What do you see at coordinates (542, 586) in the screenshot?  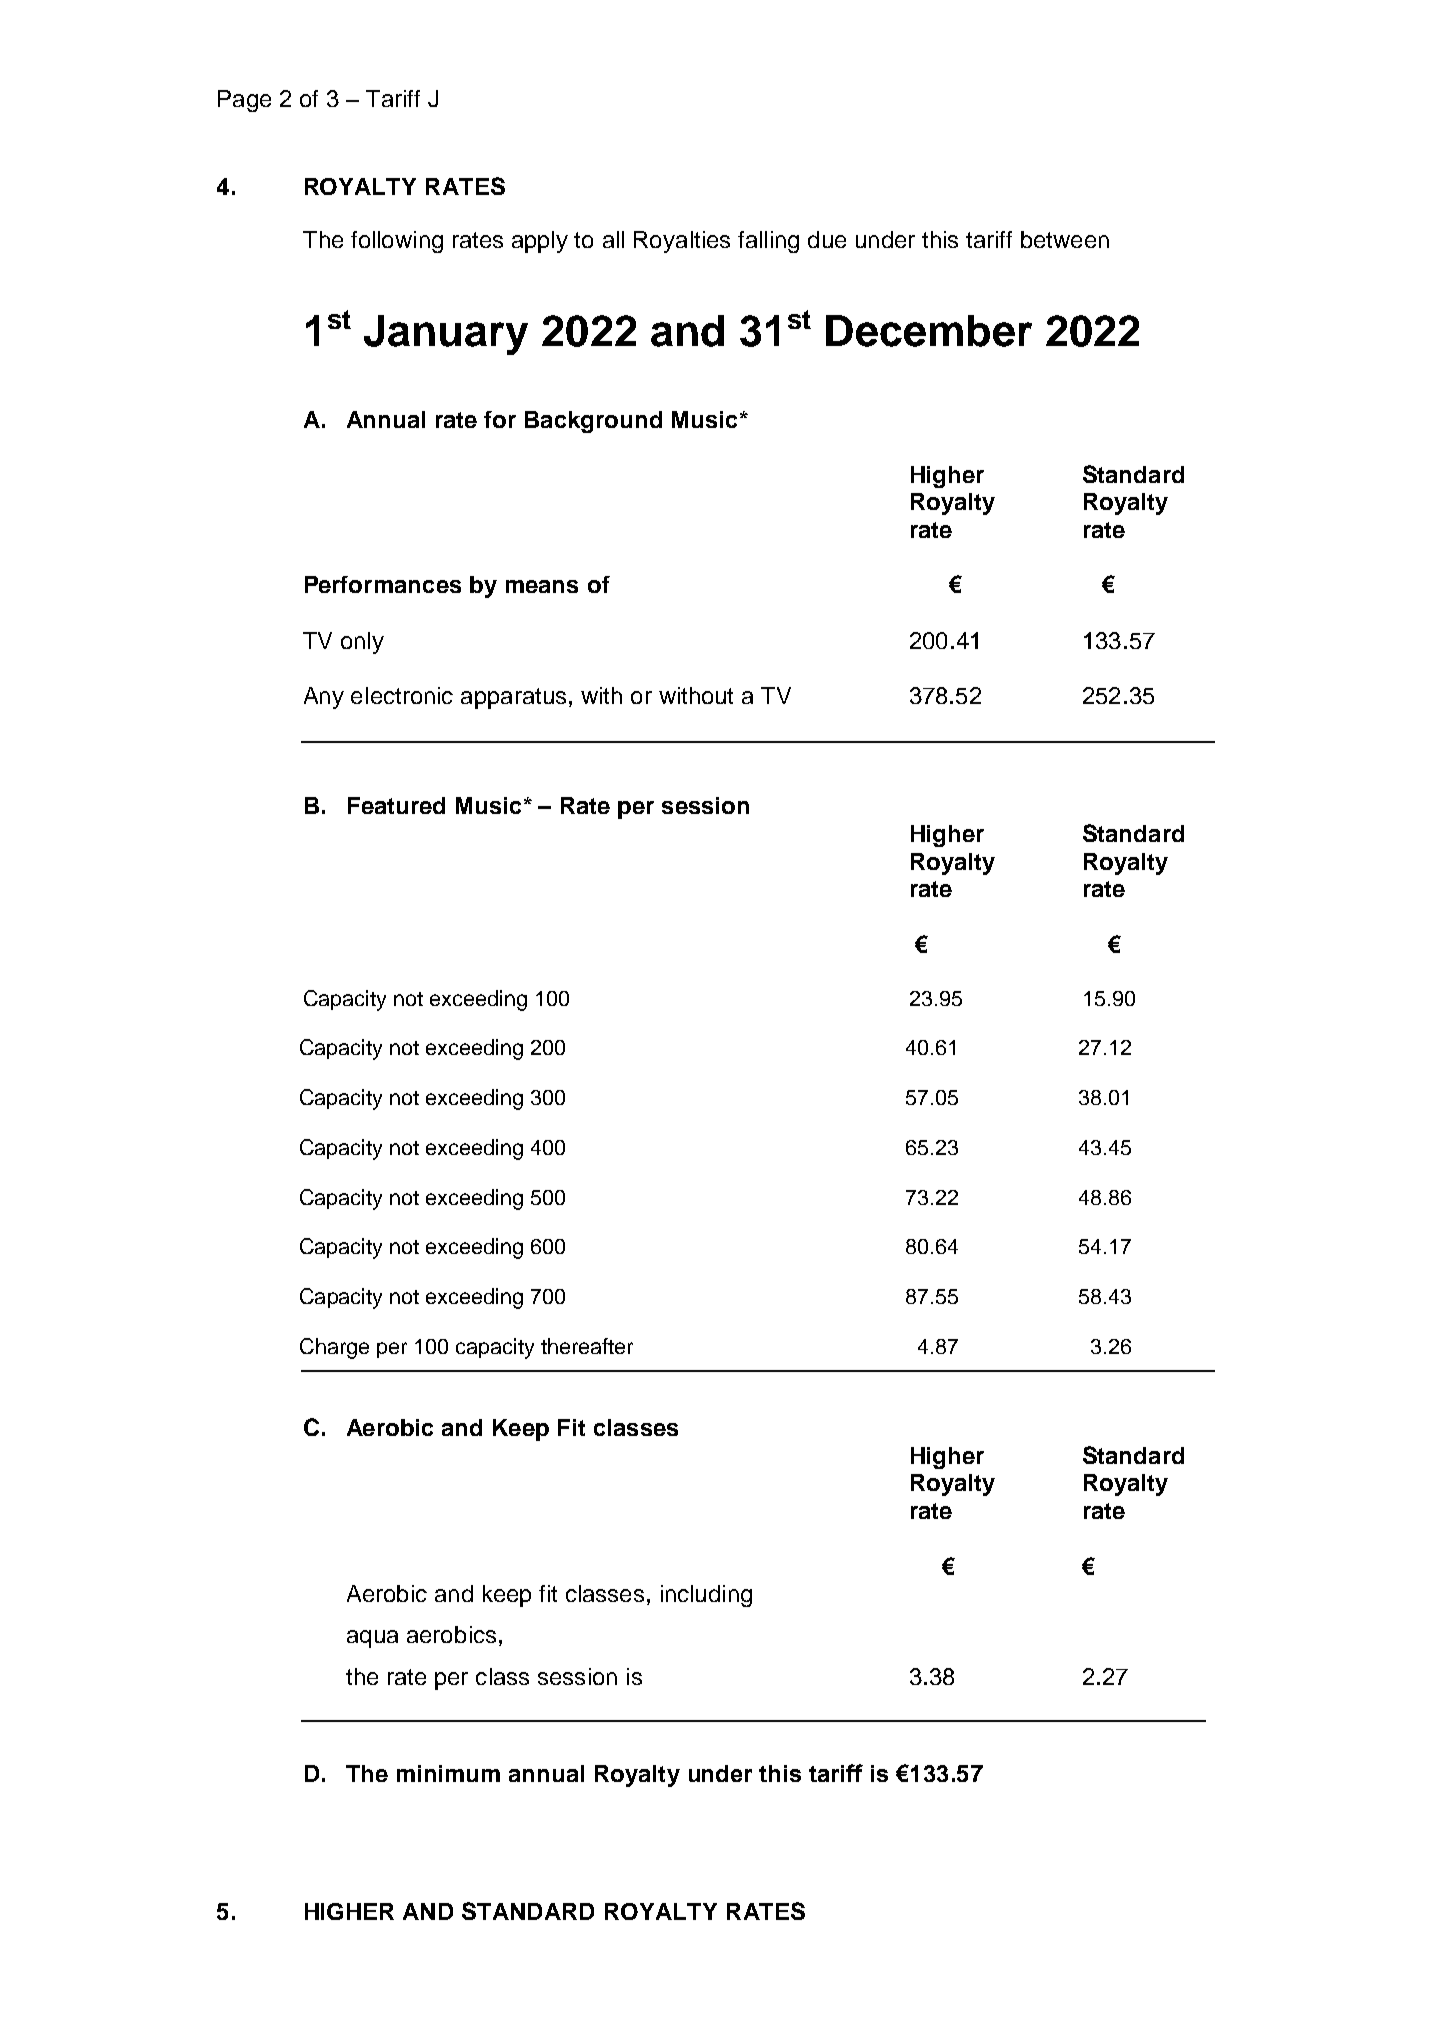 I see `means` at bounding box center [542, 586].
